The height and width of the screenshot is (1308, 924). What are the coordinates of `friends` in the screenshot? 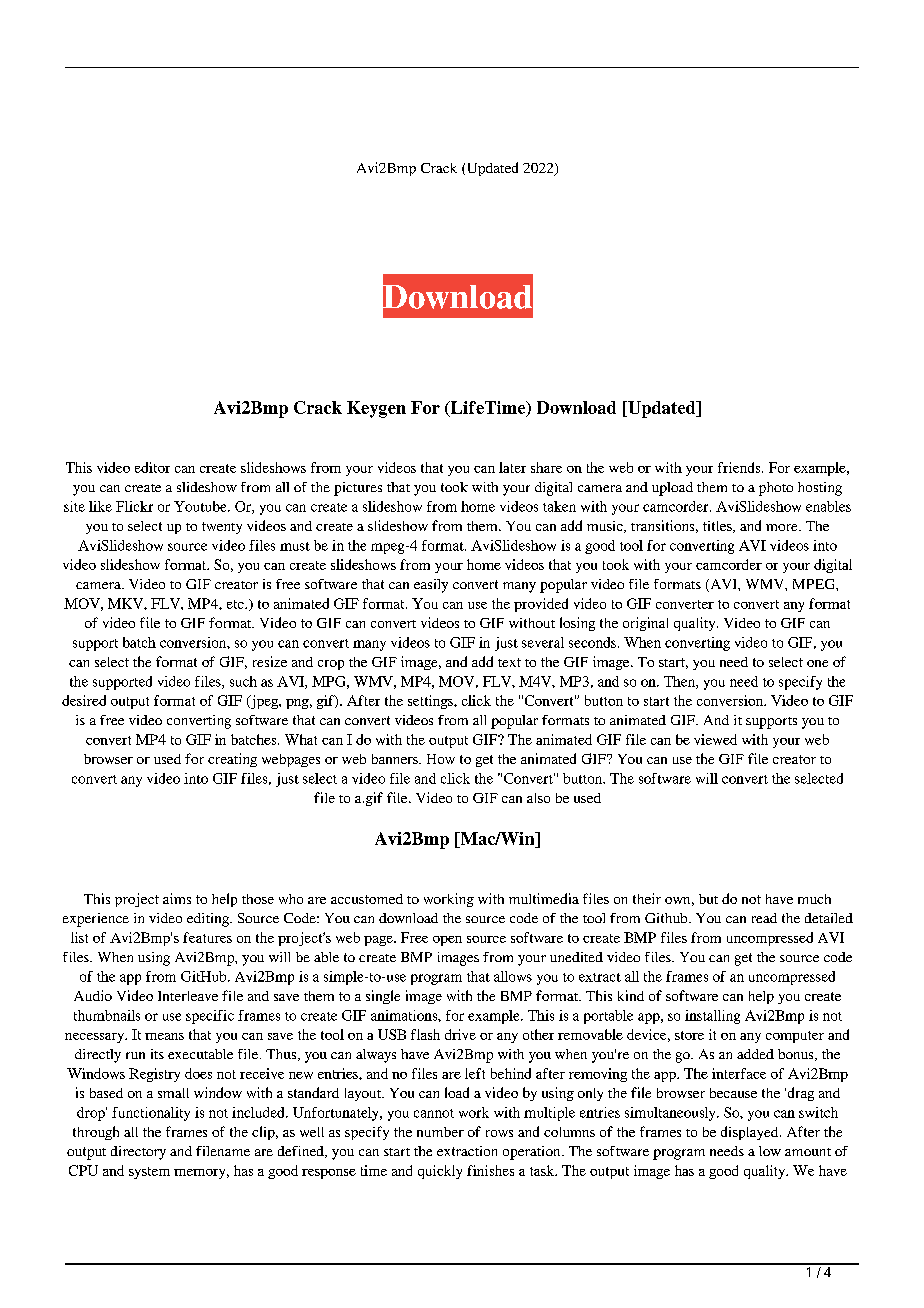 It's located at (740, 467).
